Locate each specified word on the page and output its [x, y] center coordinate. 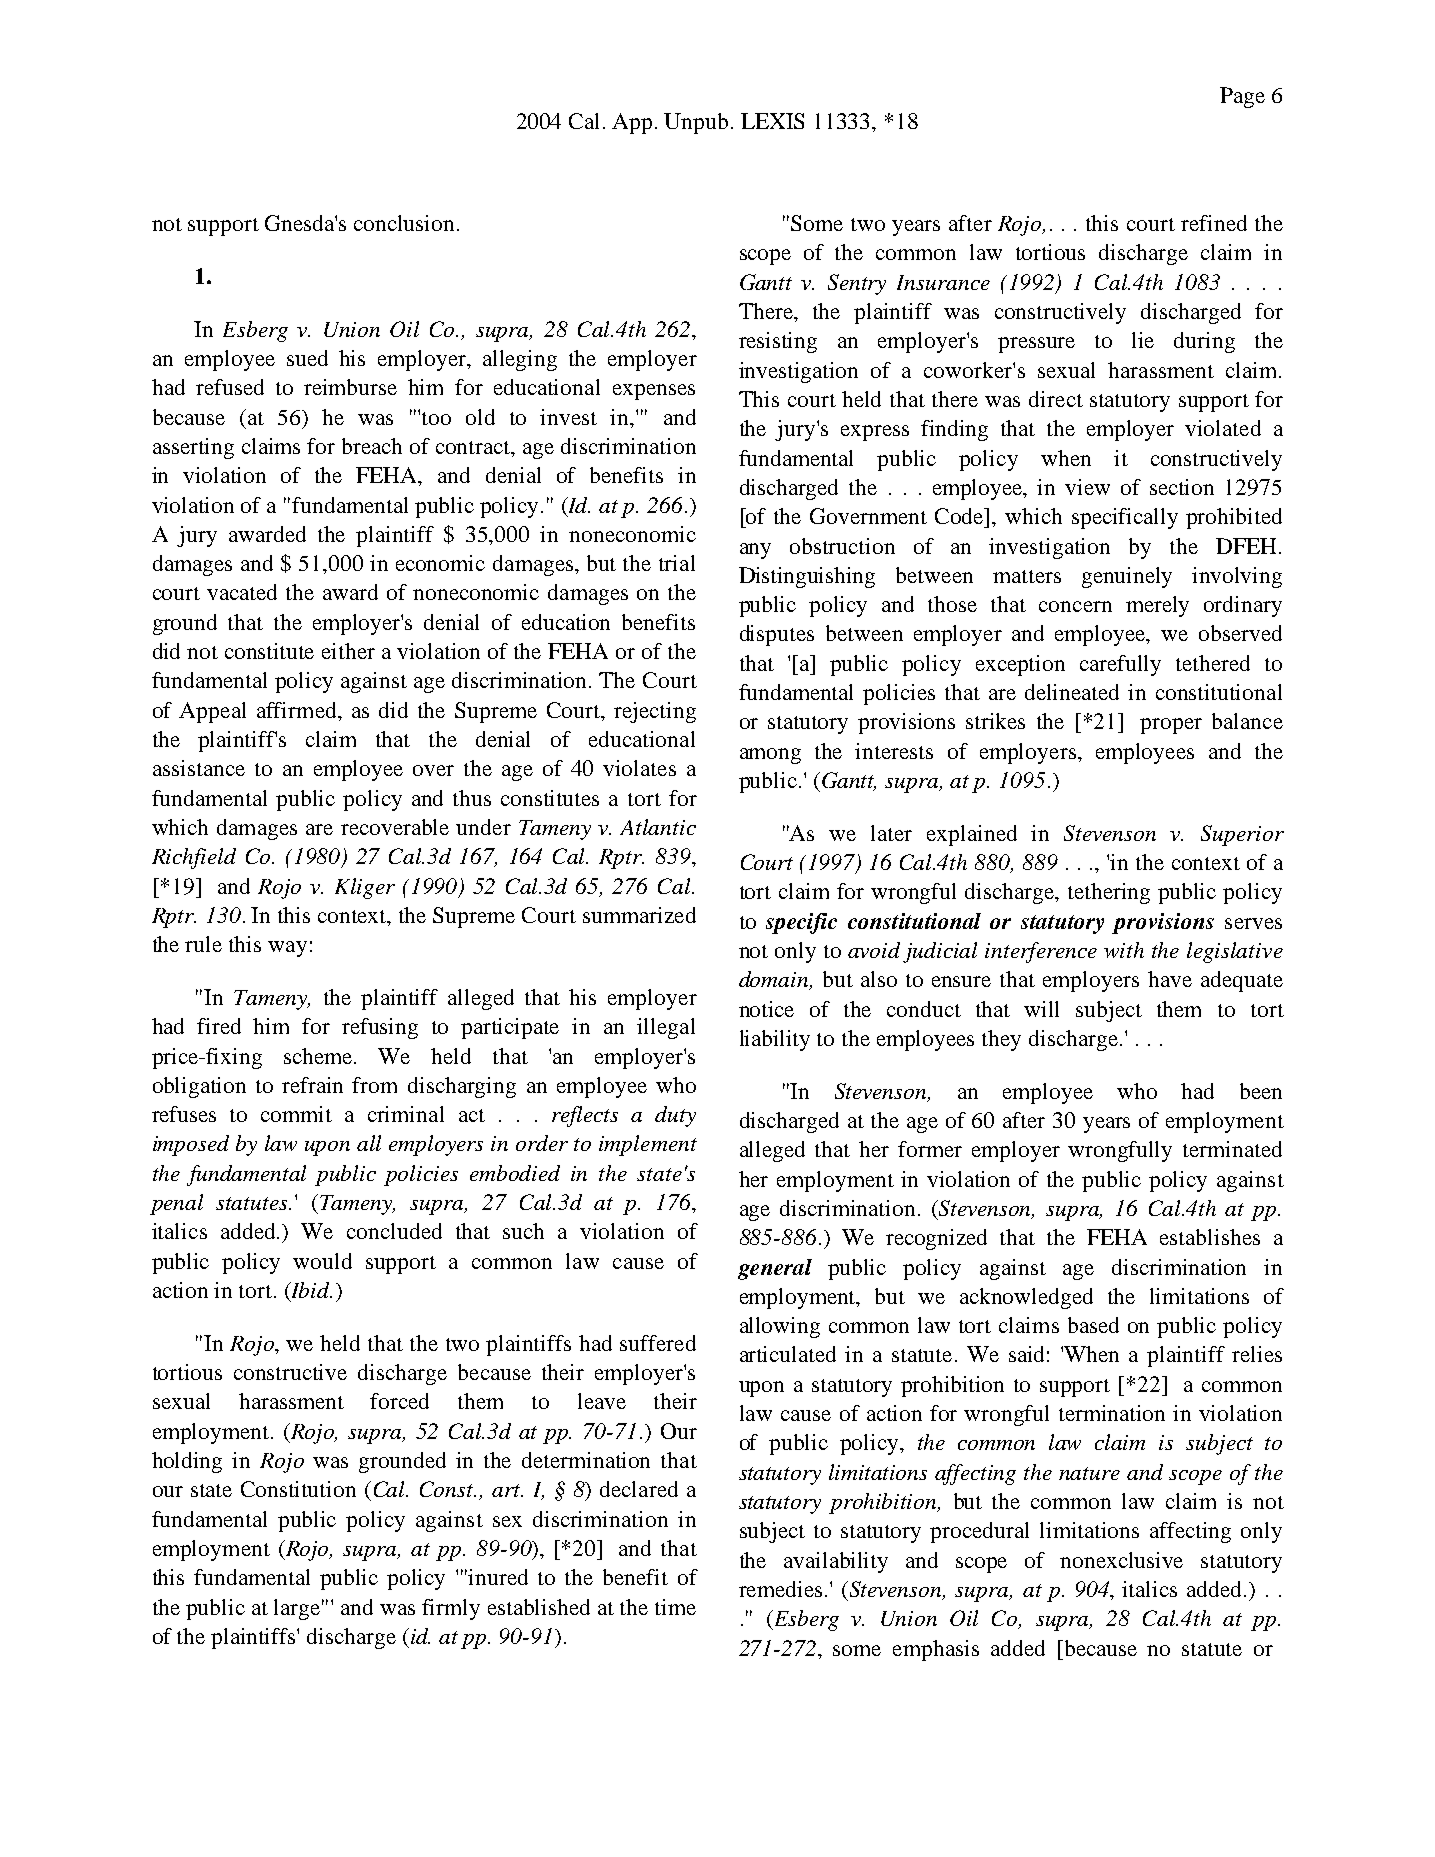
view [1087, 487]
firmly [451, 1609]
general [775, 1269]
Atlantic [658, 827]
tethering [1109, 893]
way [287, 949]
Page [1242, 97]
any [755, 551]
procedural [979, 1532]
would [322, 1261]
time [675, 1607]
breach [372, 446]
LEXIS [772, 121]
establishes [1210, 1237]
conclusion [404, 223]
